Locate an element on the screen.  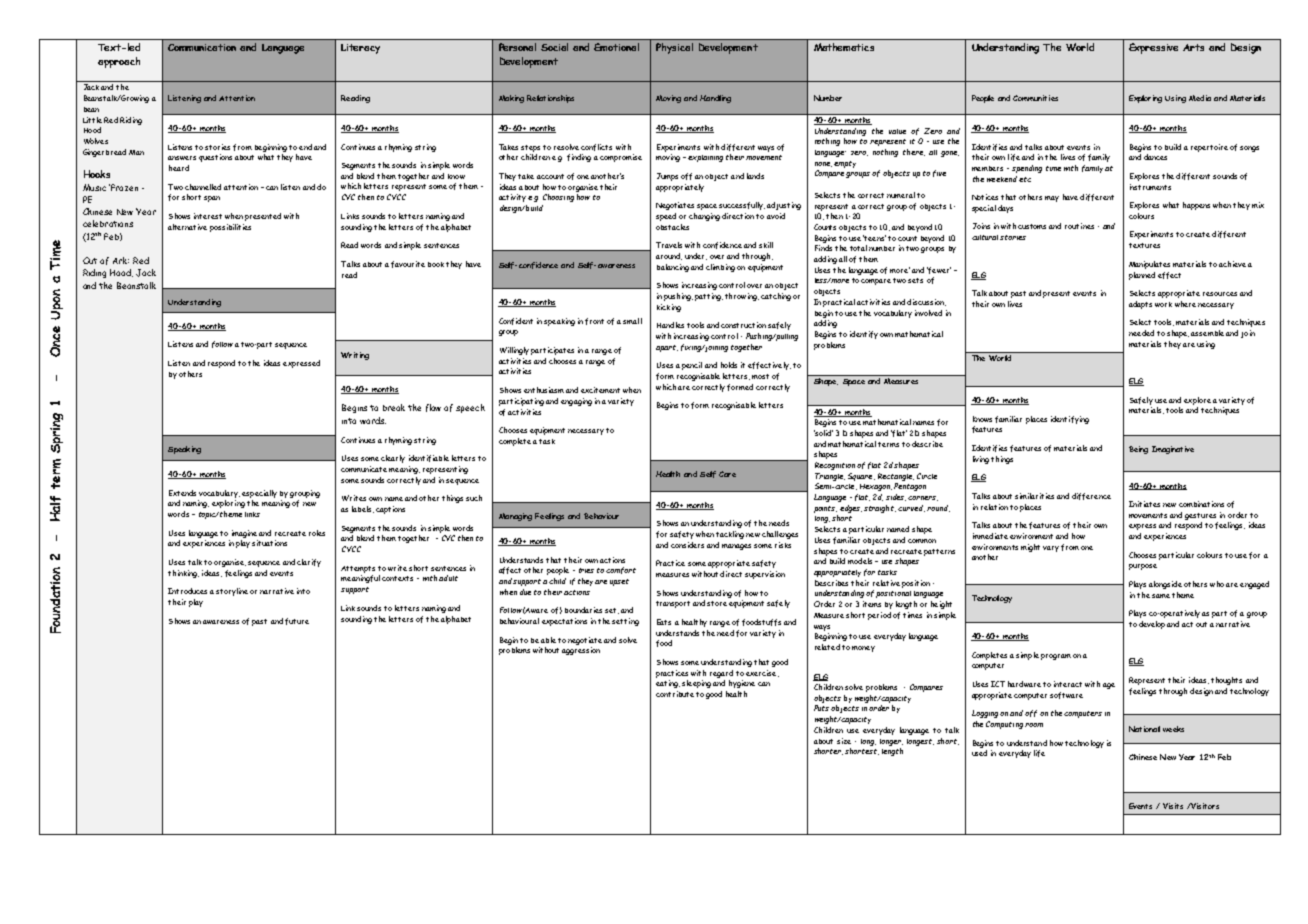
size is located at coordinates (844, 741).
